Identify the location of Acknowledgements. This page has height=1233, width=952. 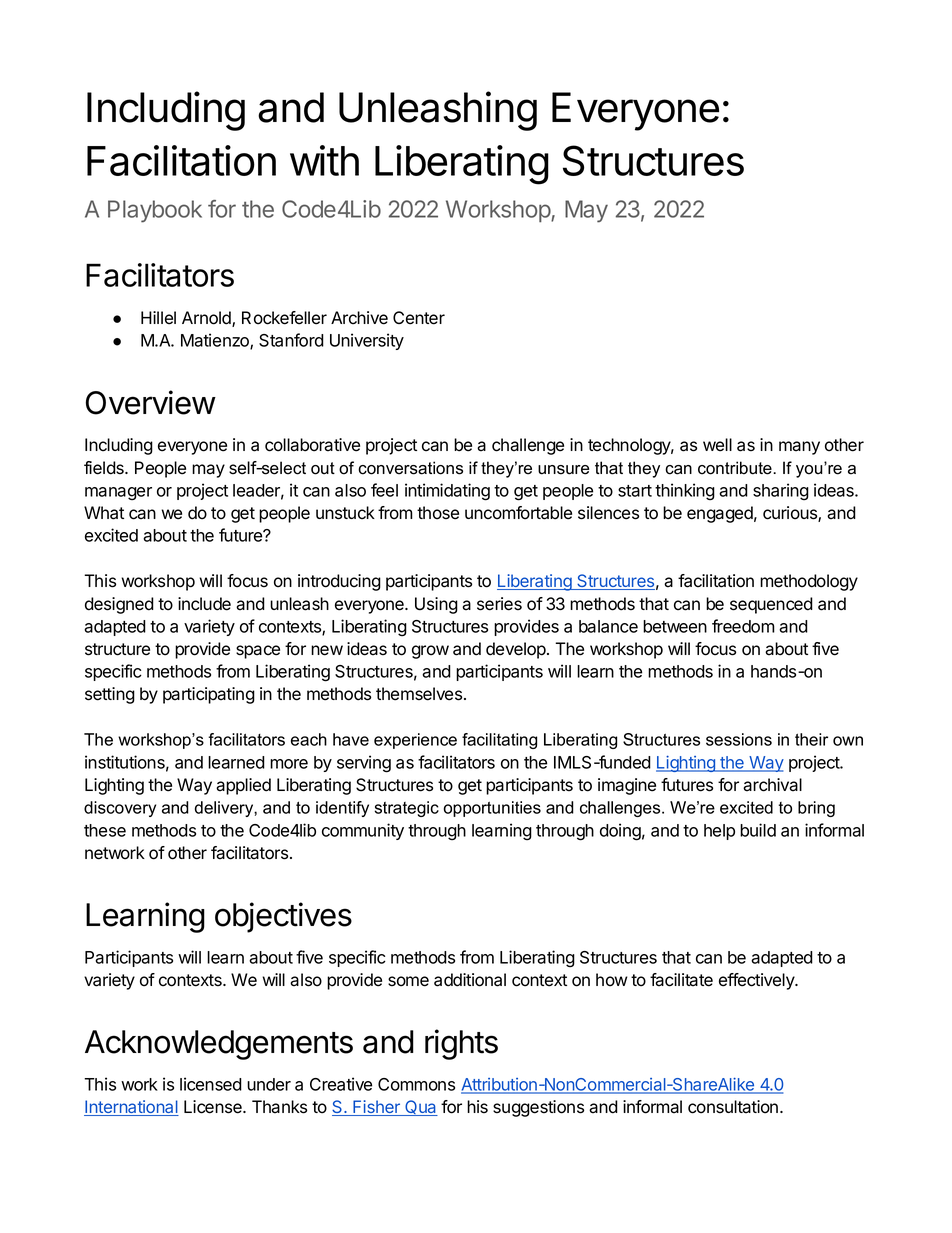
(219, 1045).
